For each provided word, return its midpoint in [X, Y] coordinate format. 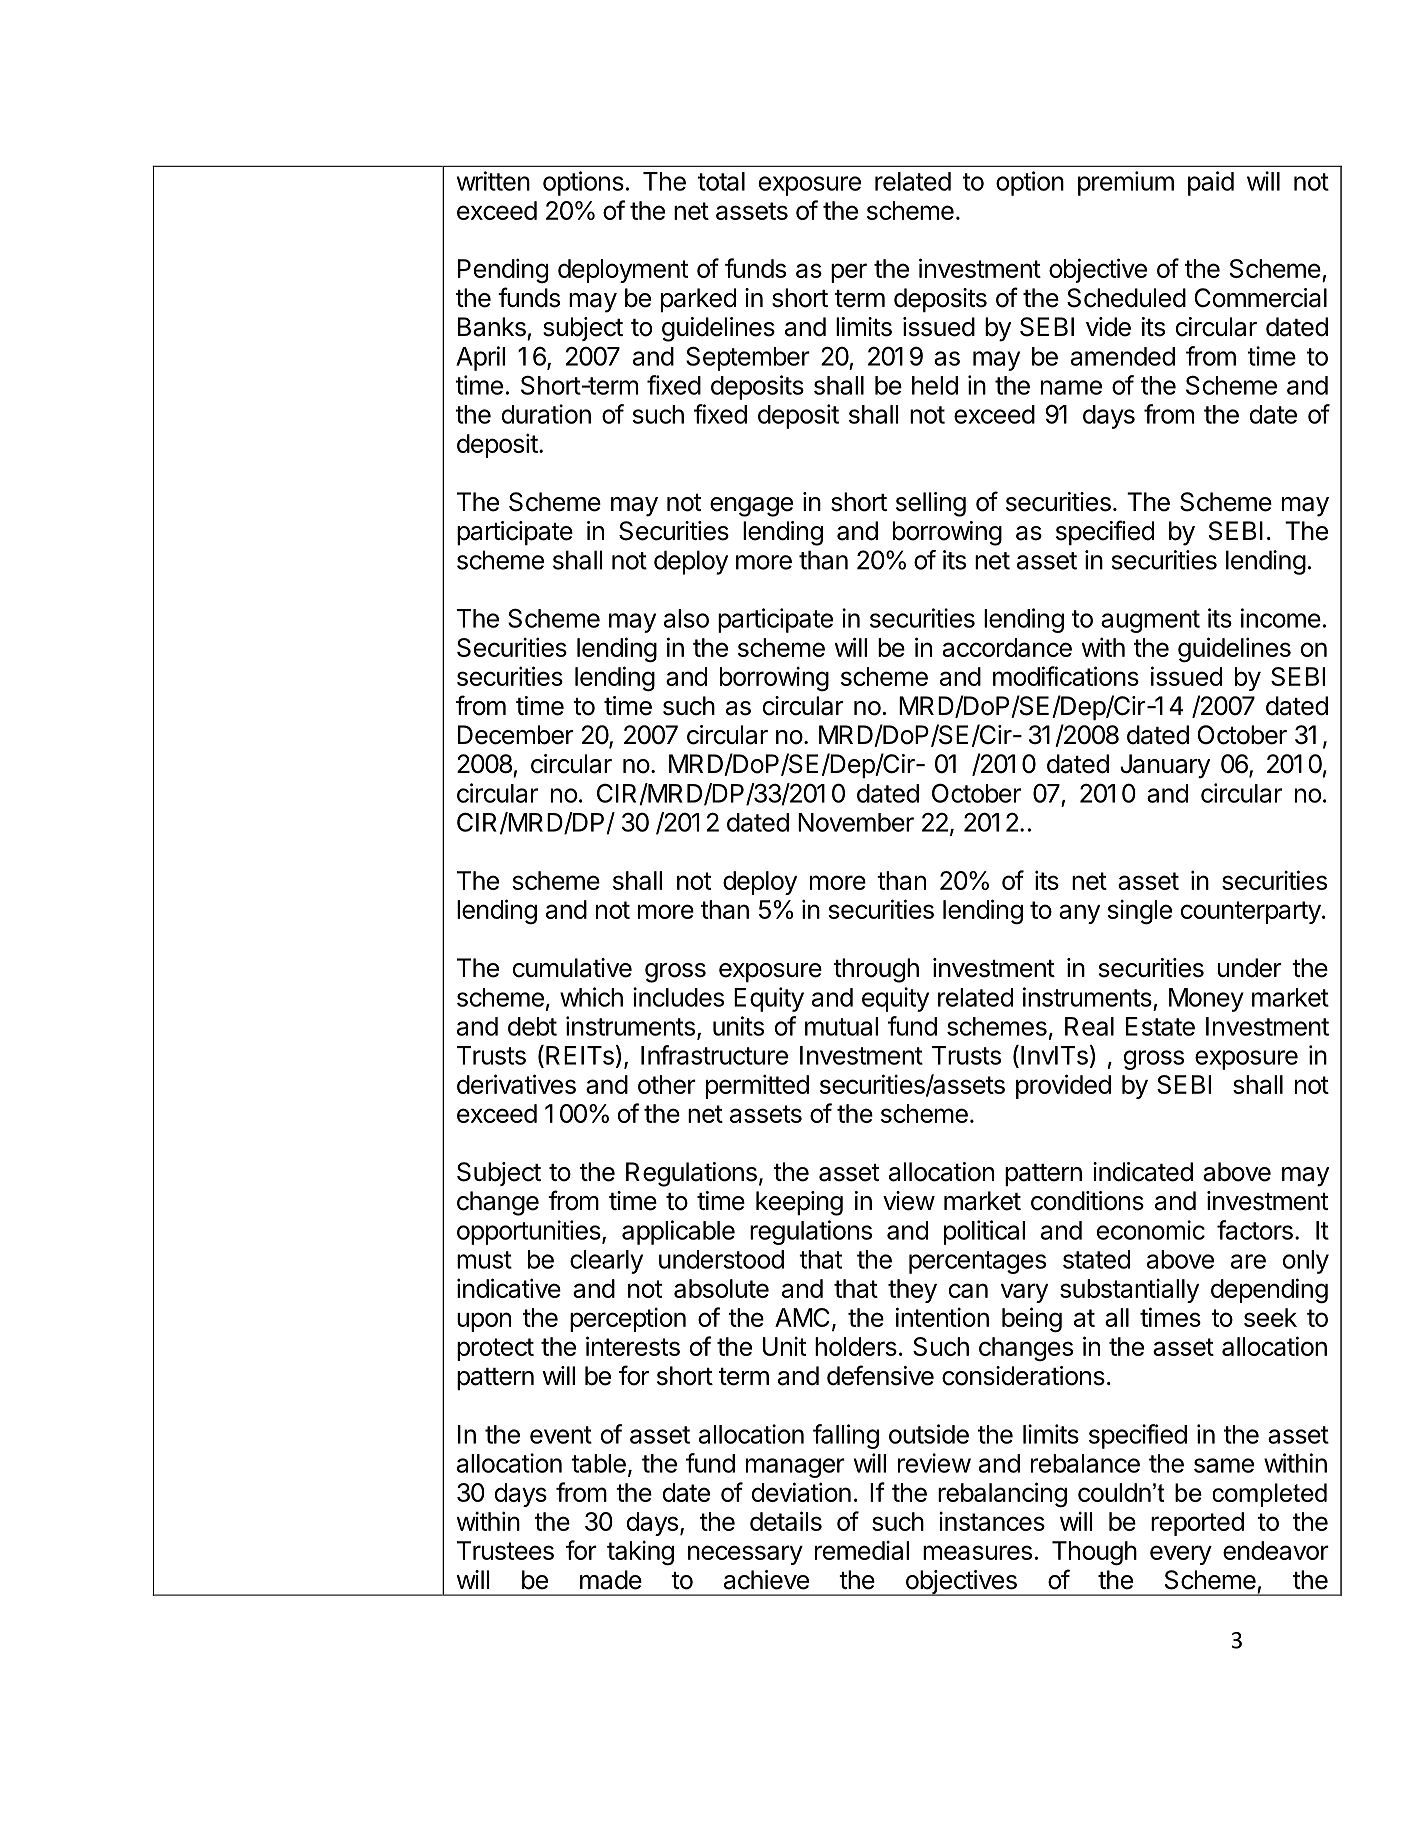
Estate [1160, 1026]
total [721, 181]
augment [1150, 621]
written [493, 181]
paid [1211, 183]
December [516, 735]
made [611, 1580]
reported [1197, 1524]
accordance [1007, 647]
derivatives [516, 1084]
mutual [841, 1026]
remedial [862, 1550]
